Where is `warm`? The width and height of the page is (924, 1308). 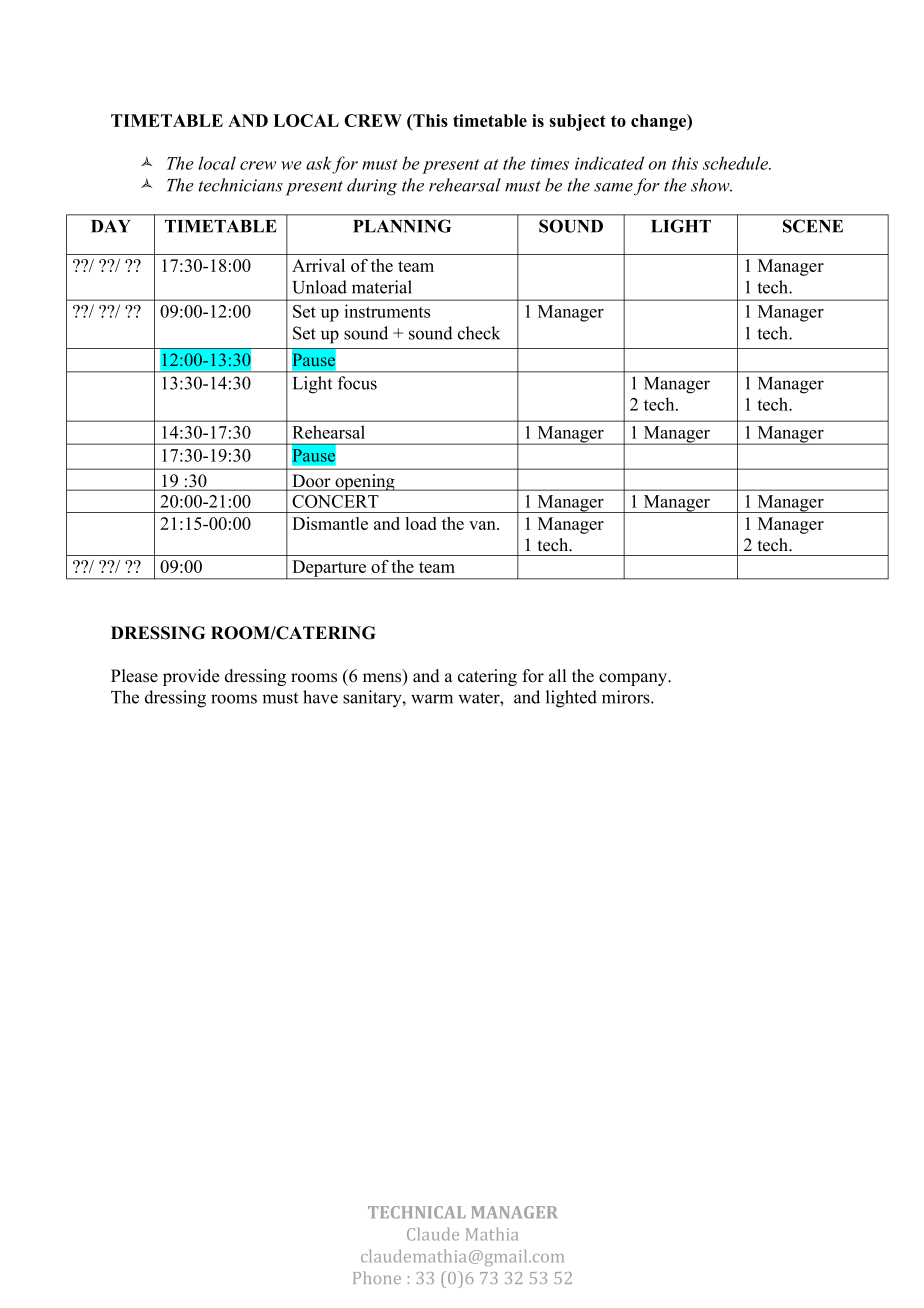
warm is located at coordinates (432, 699).
